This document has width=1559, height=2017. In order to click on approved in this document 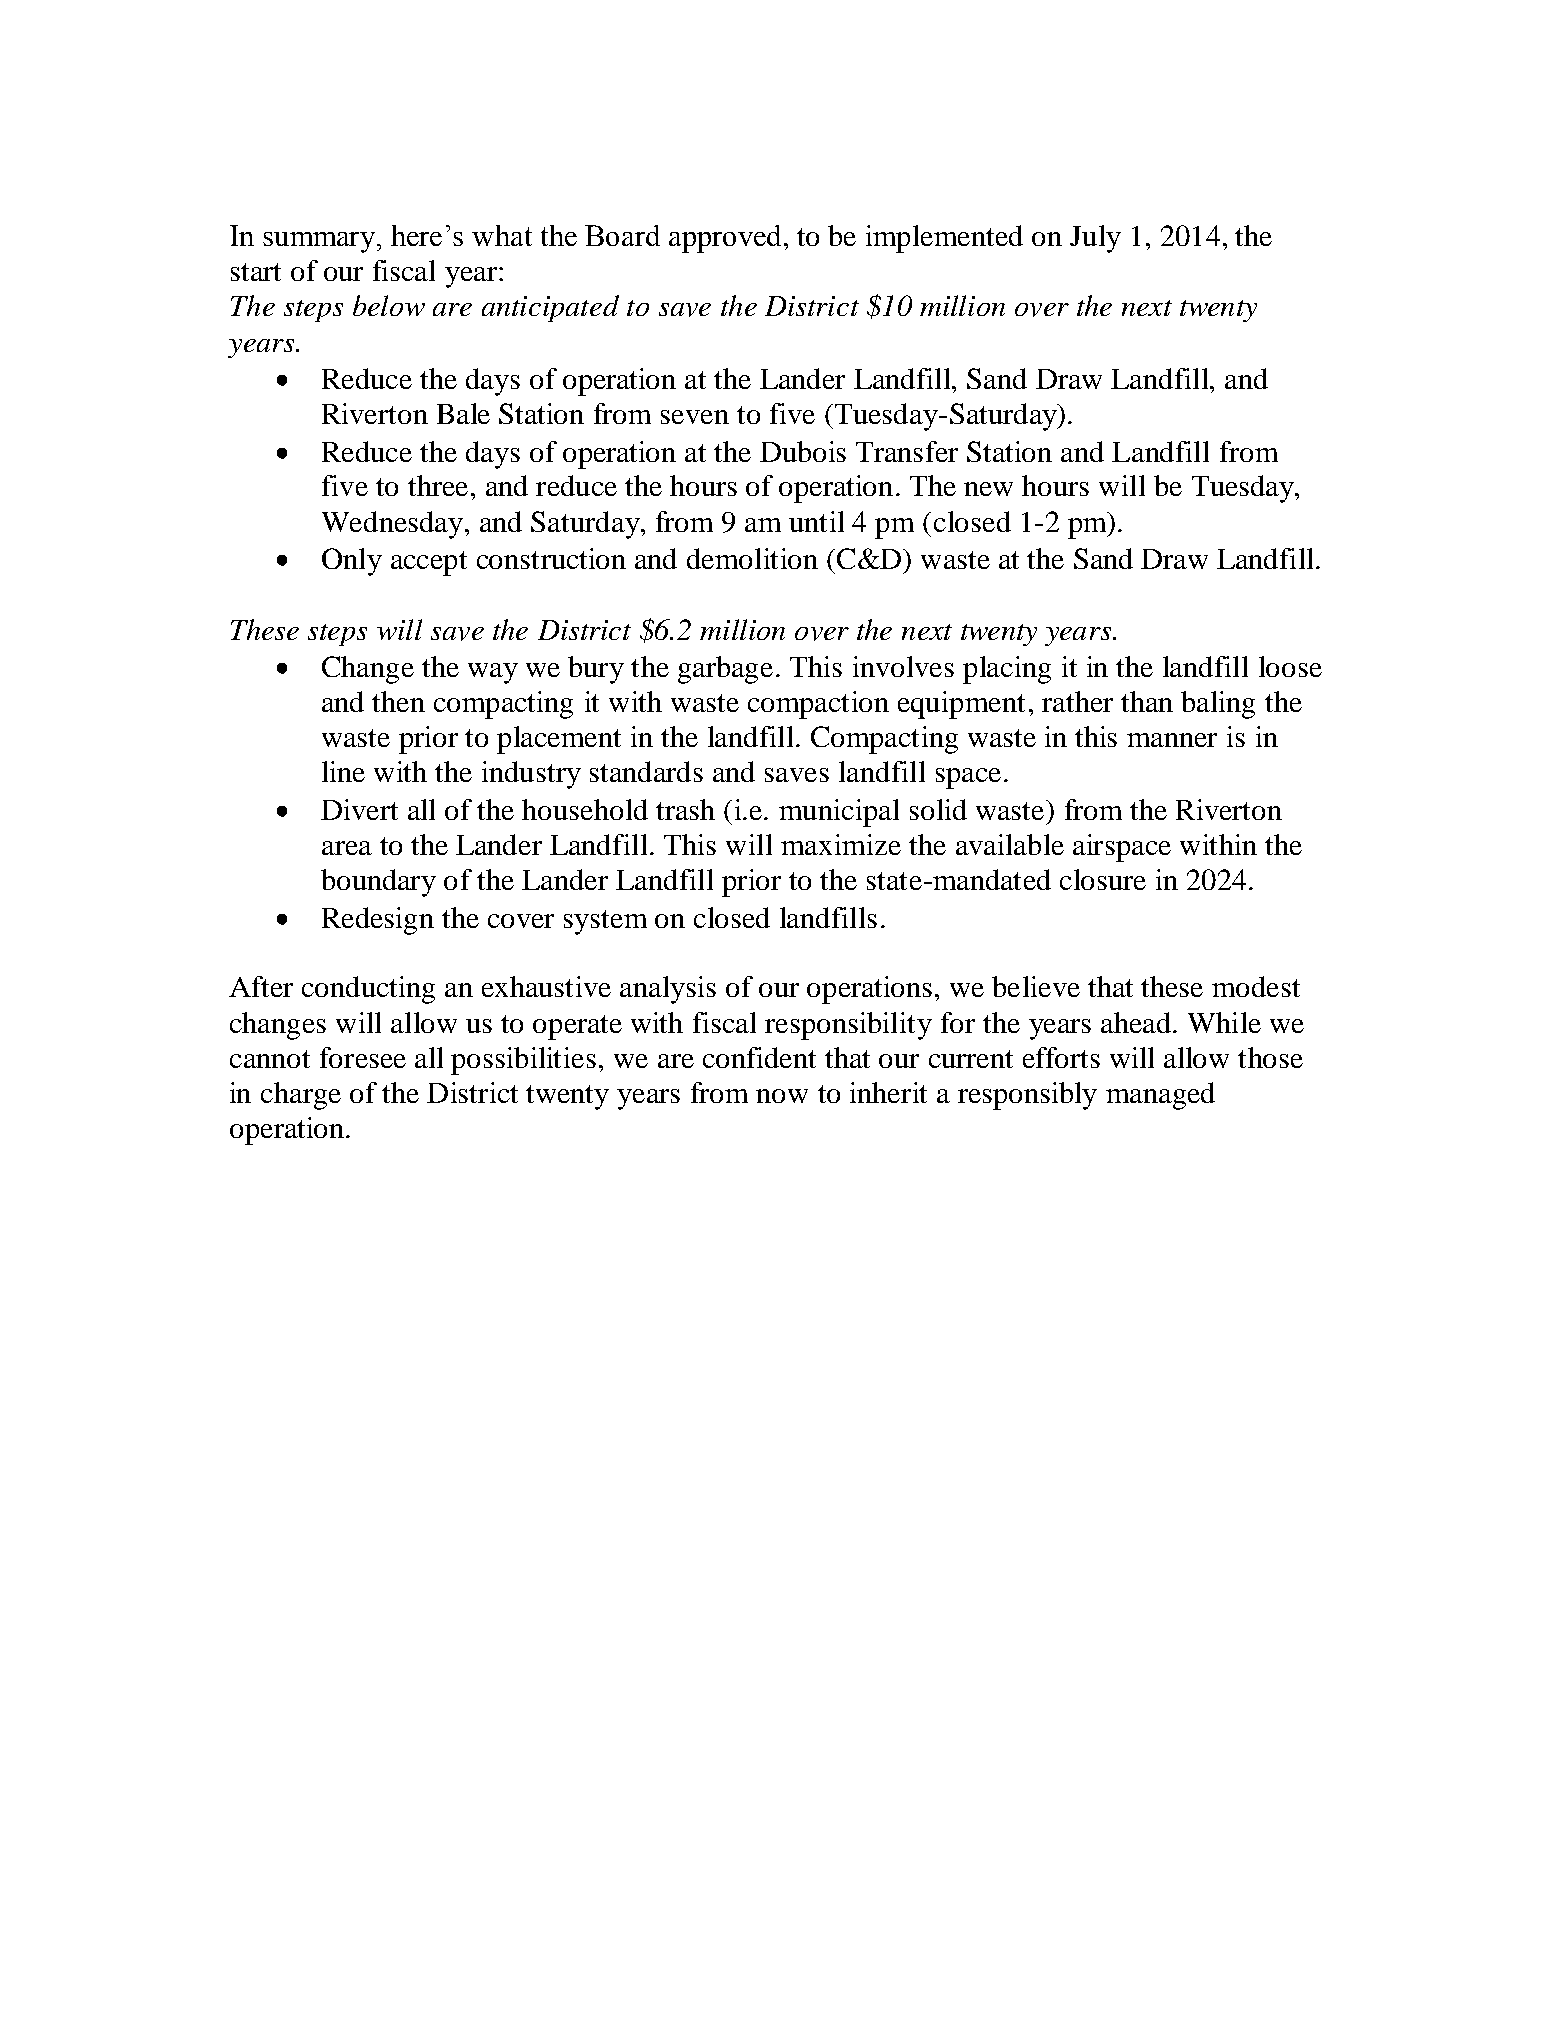, I will do `click(725, 239)`.
